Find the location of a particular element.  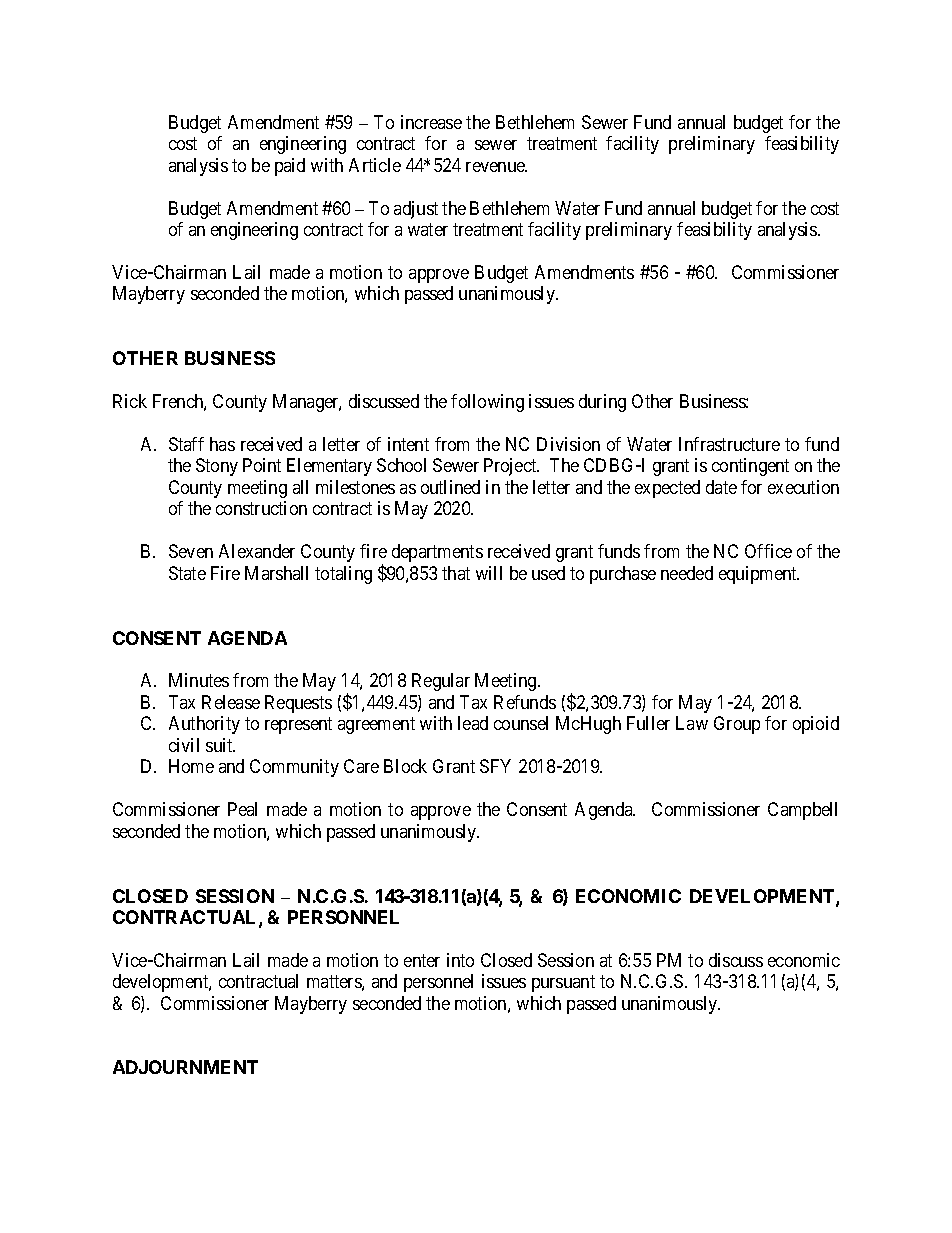

ADJOURNMENT is located at coordinates (185, 1067).
